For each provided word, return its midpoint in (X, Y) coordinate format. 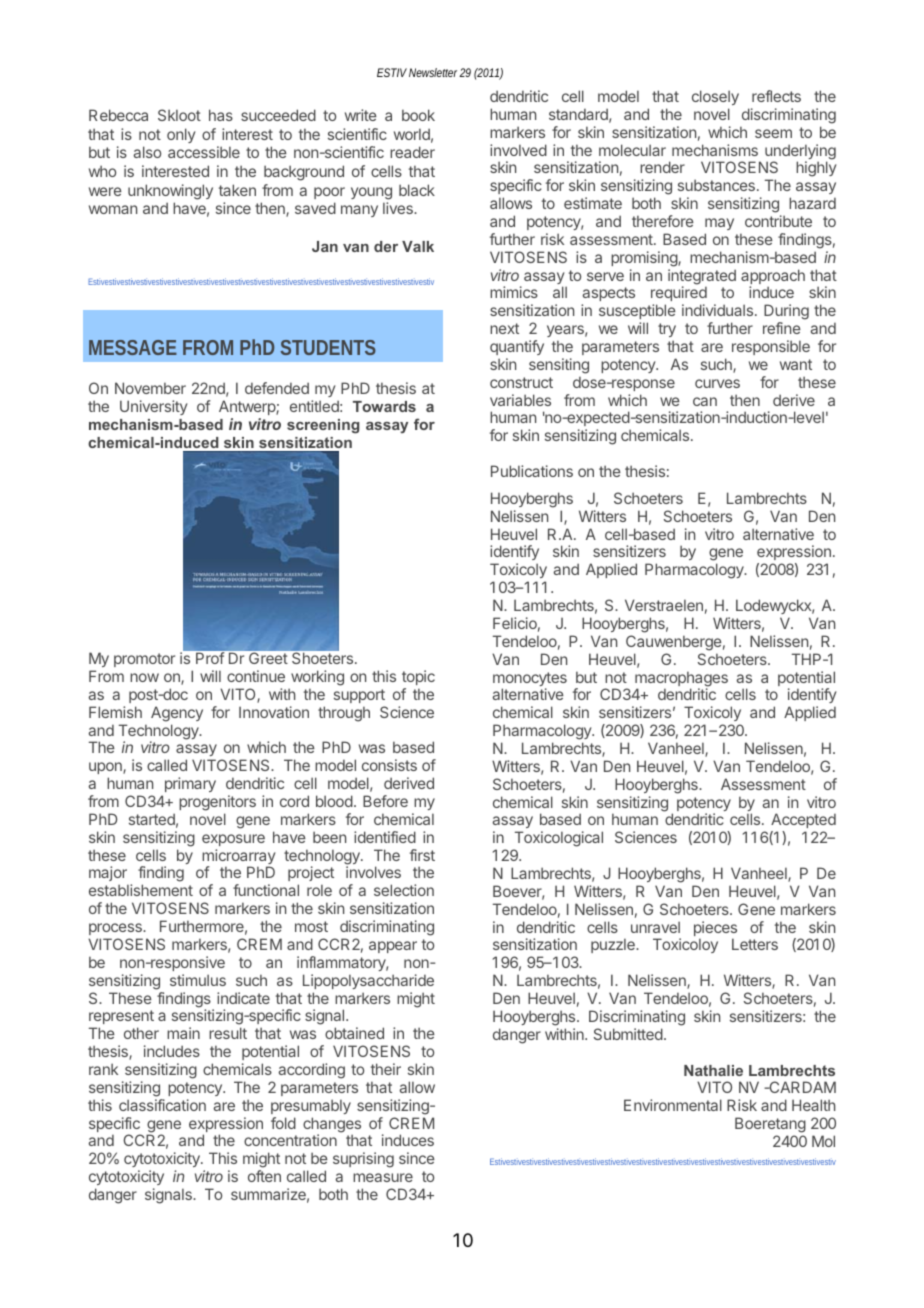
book (418, 115)
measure (383, 1177)
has (221, 115)
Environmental (673, 1105)
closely (715, 97)
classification (162, 1105)
